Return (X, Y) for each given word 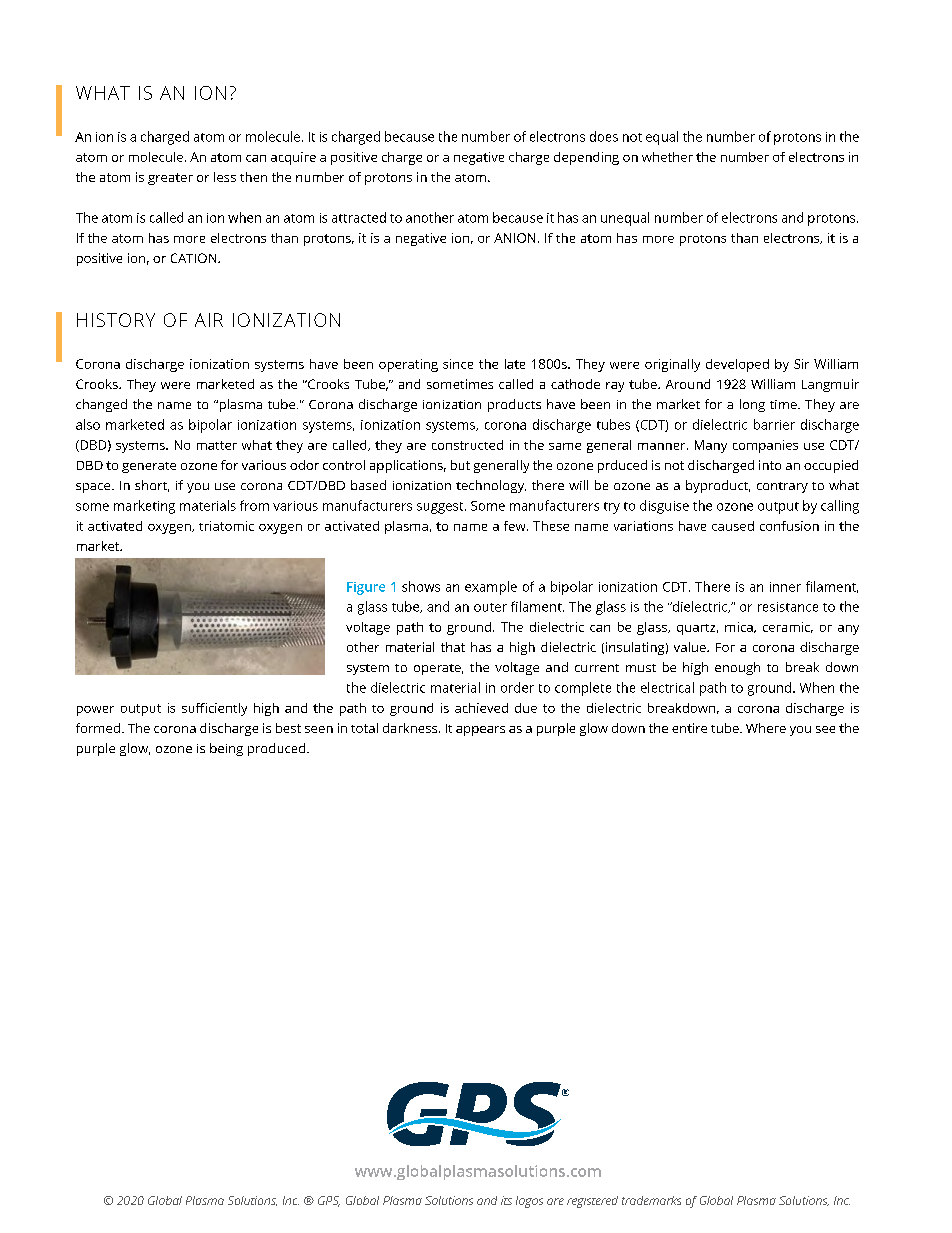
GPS (329, 1201)
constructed (467, 445)
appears (480, 731)
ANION (514, 238)
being (226, 749)
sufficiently (214, 709)
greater (170, 179)
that (453, 647)
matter (217, 445)
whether (667, 157)
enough (737, 668)
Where (766, 728)
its (506, 1200)
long (752, 405)
